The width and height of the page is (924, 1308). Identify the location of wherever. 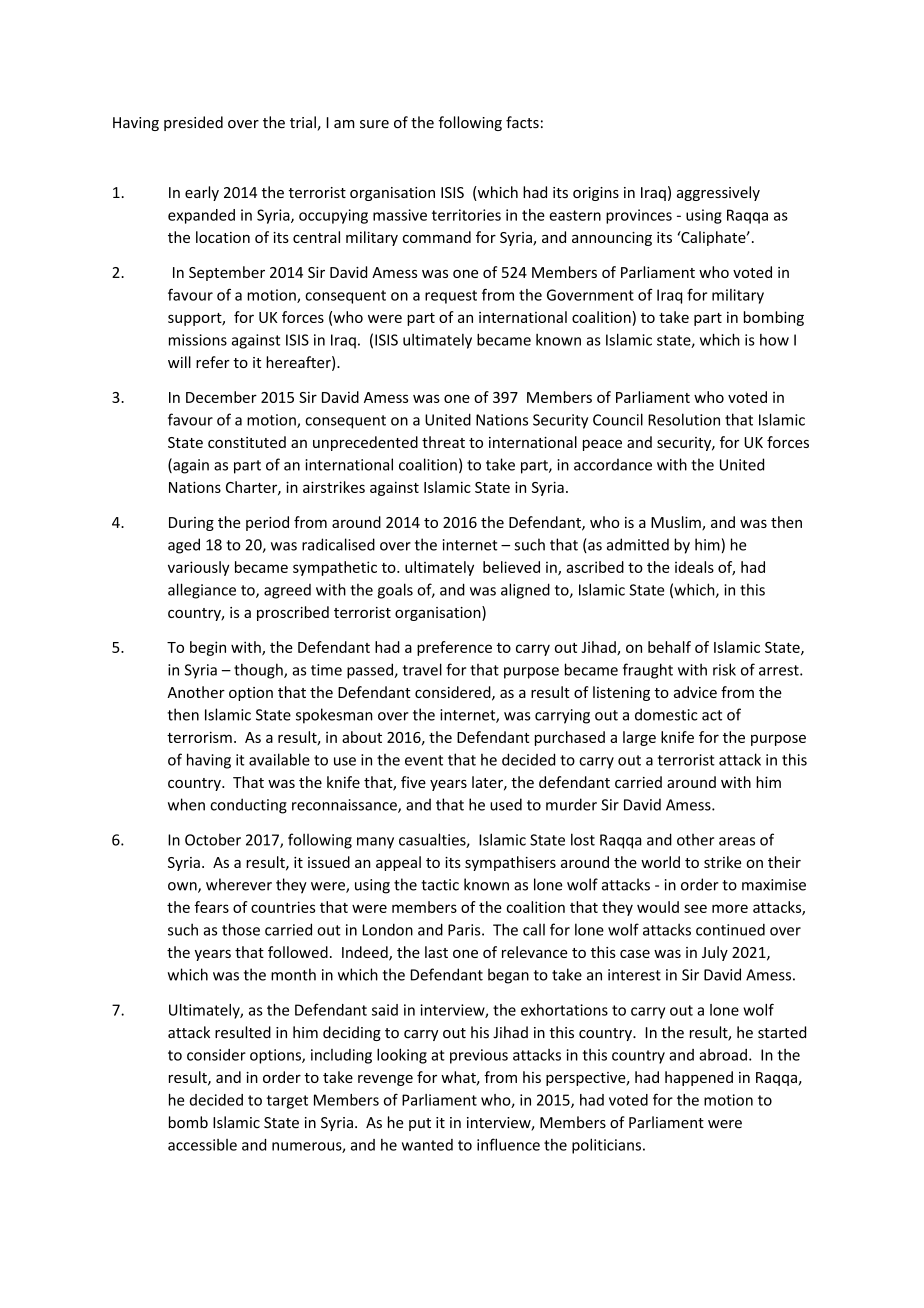
(239, 884).
